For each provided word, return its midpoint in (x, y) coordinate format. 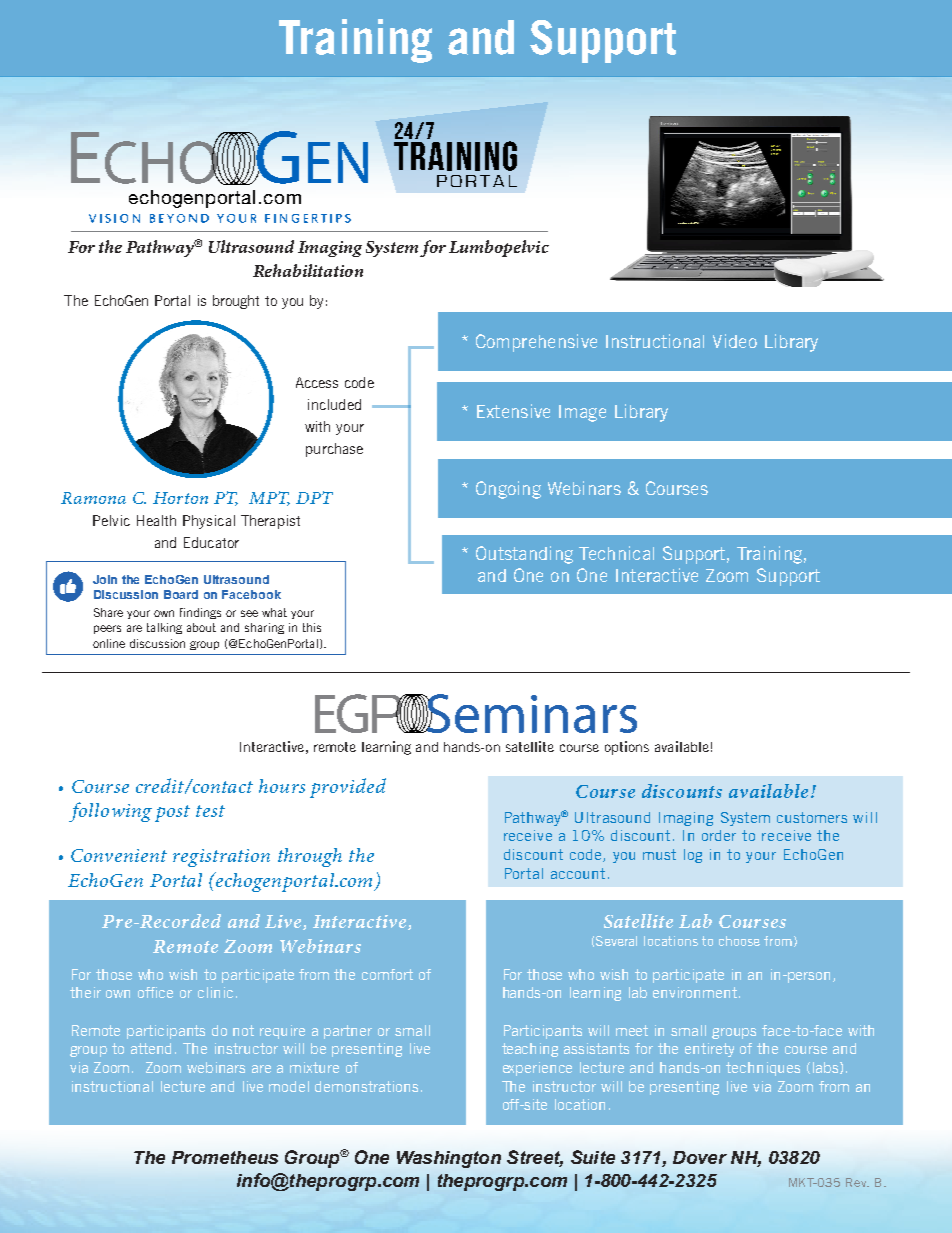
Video (735, 341)
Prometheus (225, 1157)
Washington (449, 1159)
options (627, 748)
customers (812, 817)
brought (236, 302)
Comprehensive (536, 343)
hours (282, 786)
